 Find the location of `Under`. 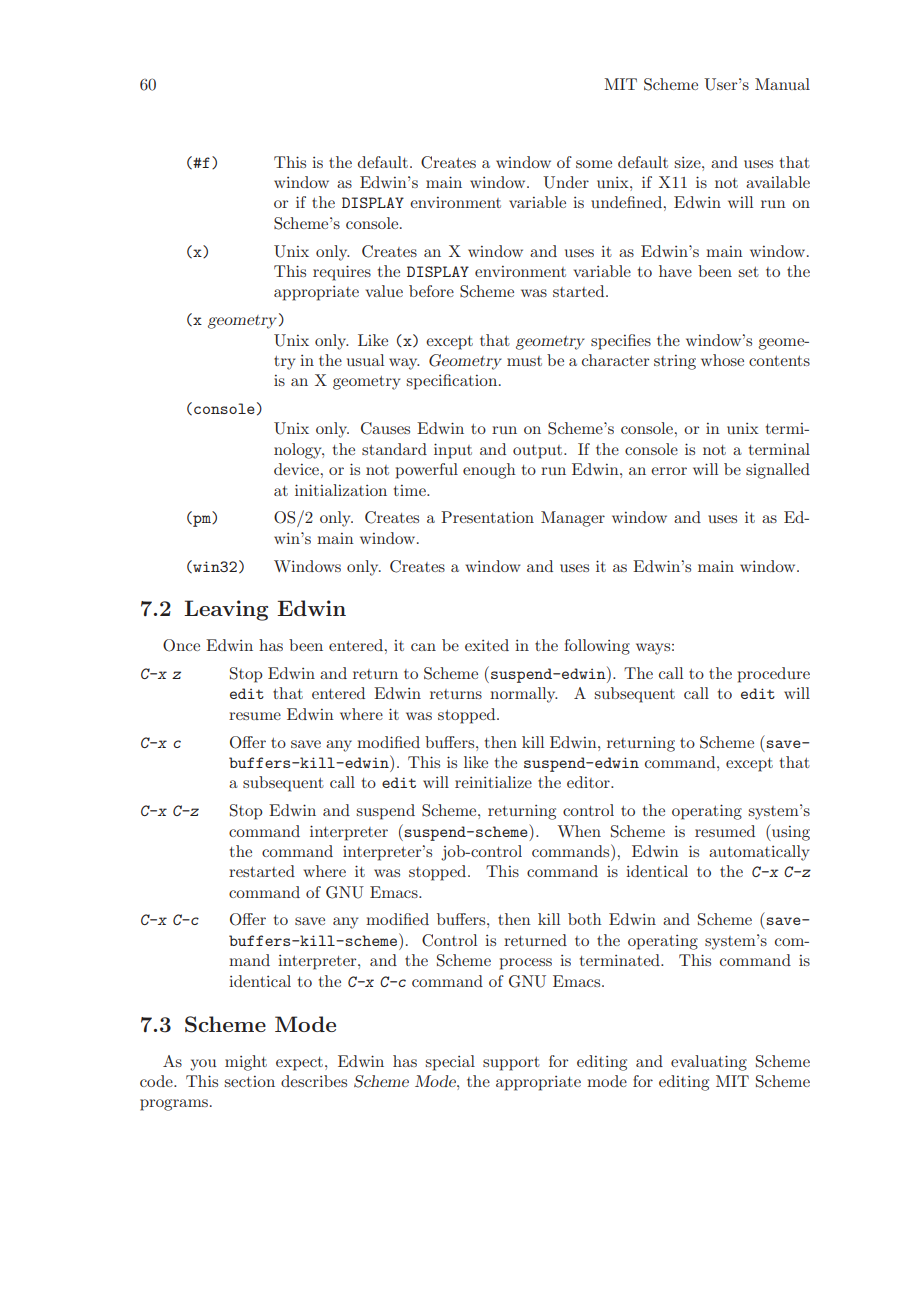

Under is located at coordinates (566, 182).
